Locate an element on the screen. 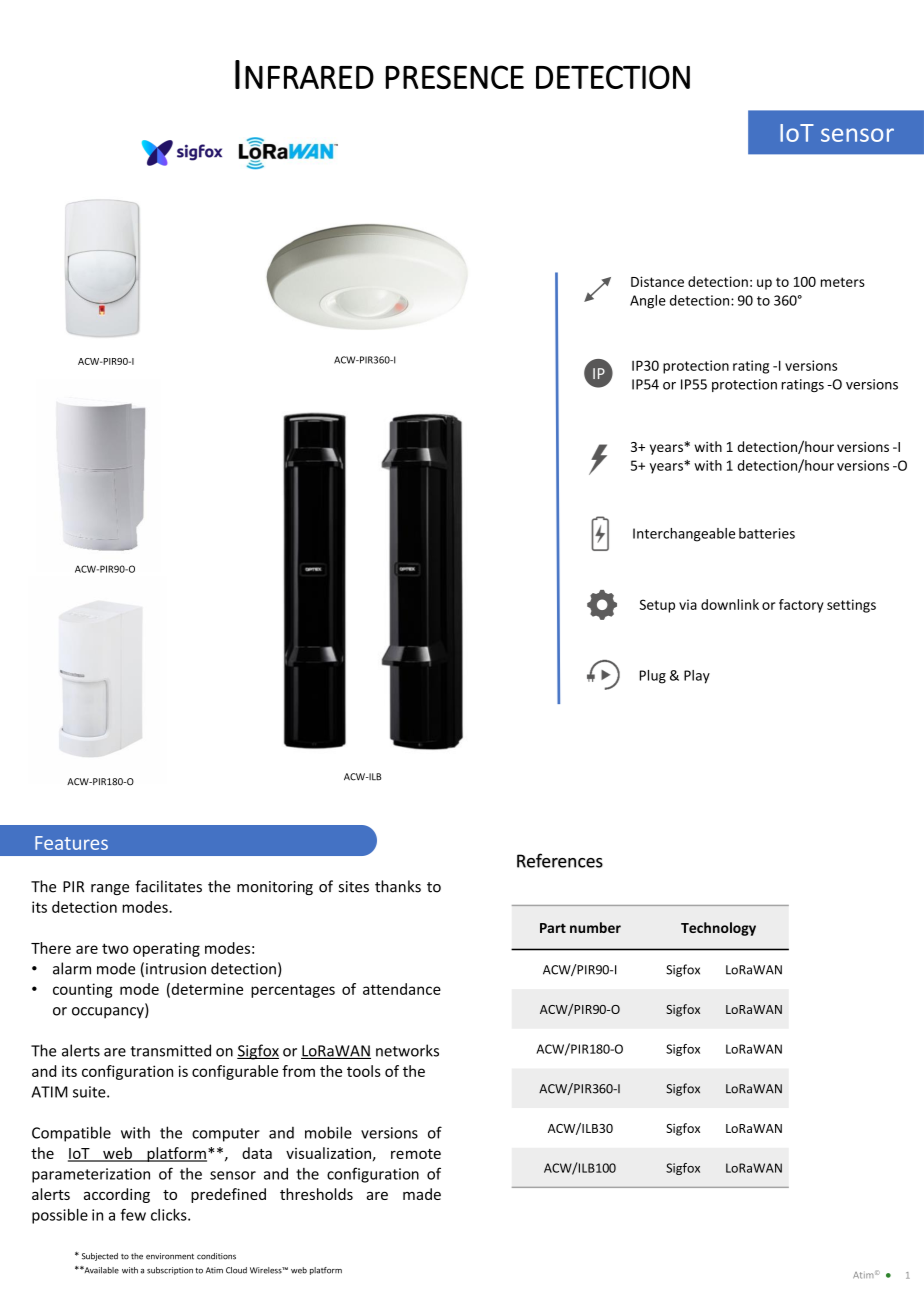 The width and height of the screenshot is (924, 1295). Features is located at coordinates (71, 843).
